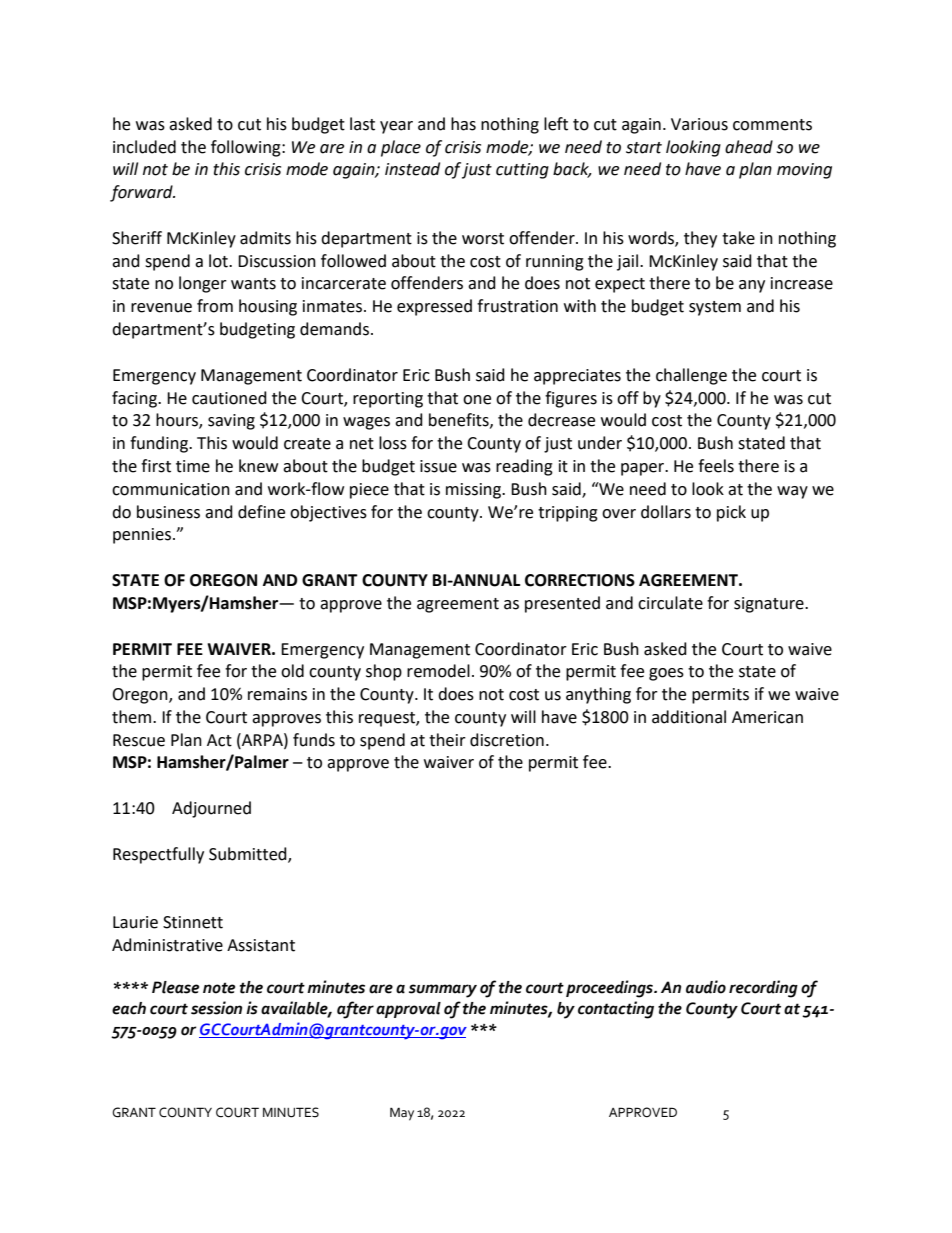 The image size is (952, 1233). What do you see at coordinates (706, 987) in the screenshot?
I see `audio` at bounding box center [706, 987].
